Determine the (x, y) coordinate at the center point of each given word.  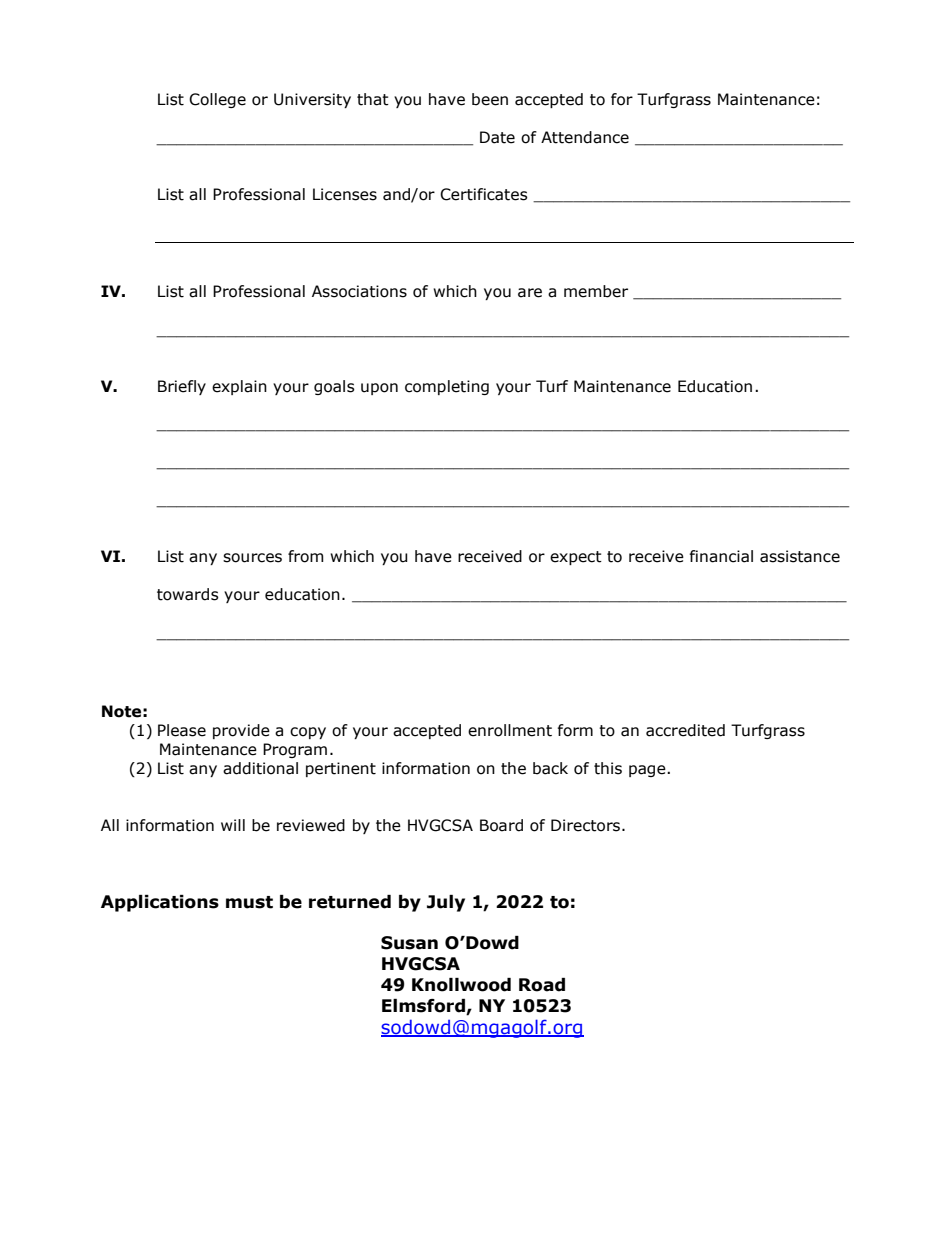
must (249, 902)
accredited (685, 730)
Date (497, 137)
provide (241, 731)
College (217, 100)
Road (542, 985)
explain (239, 387)
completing (447, 387)
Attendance (585, 137)
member (596, 291)
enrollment (510, 730)
